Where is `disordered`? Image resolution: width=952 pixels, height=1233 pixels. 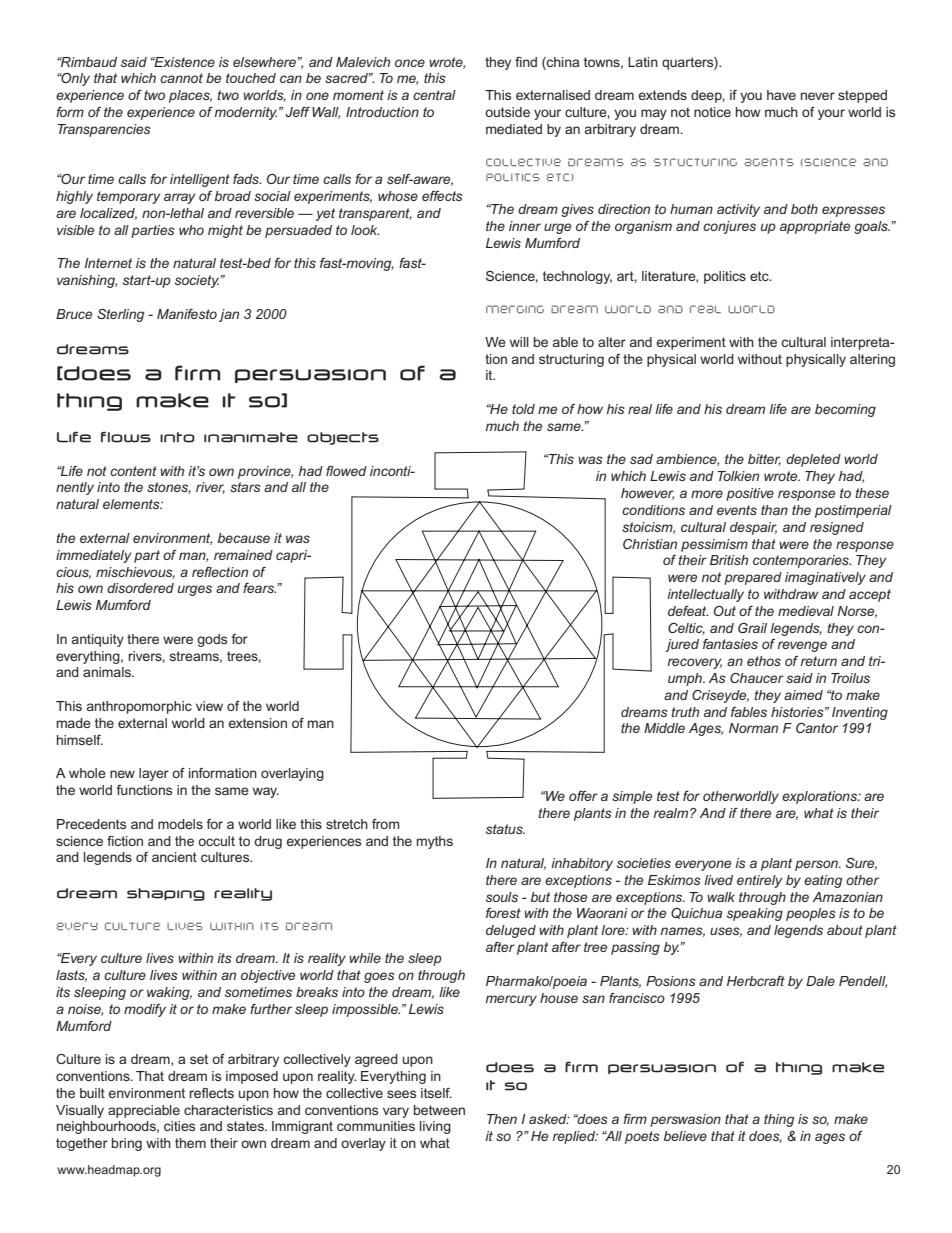 disordered is located at coordinates (140, 588).
